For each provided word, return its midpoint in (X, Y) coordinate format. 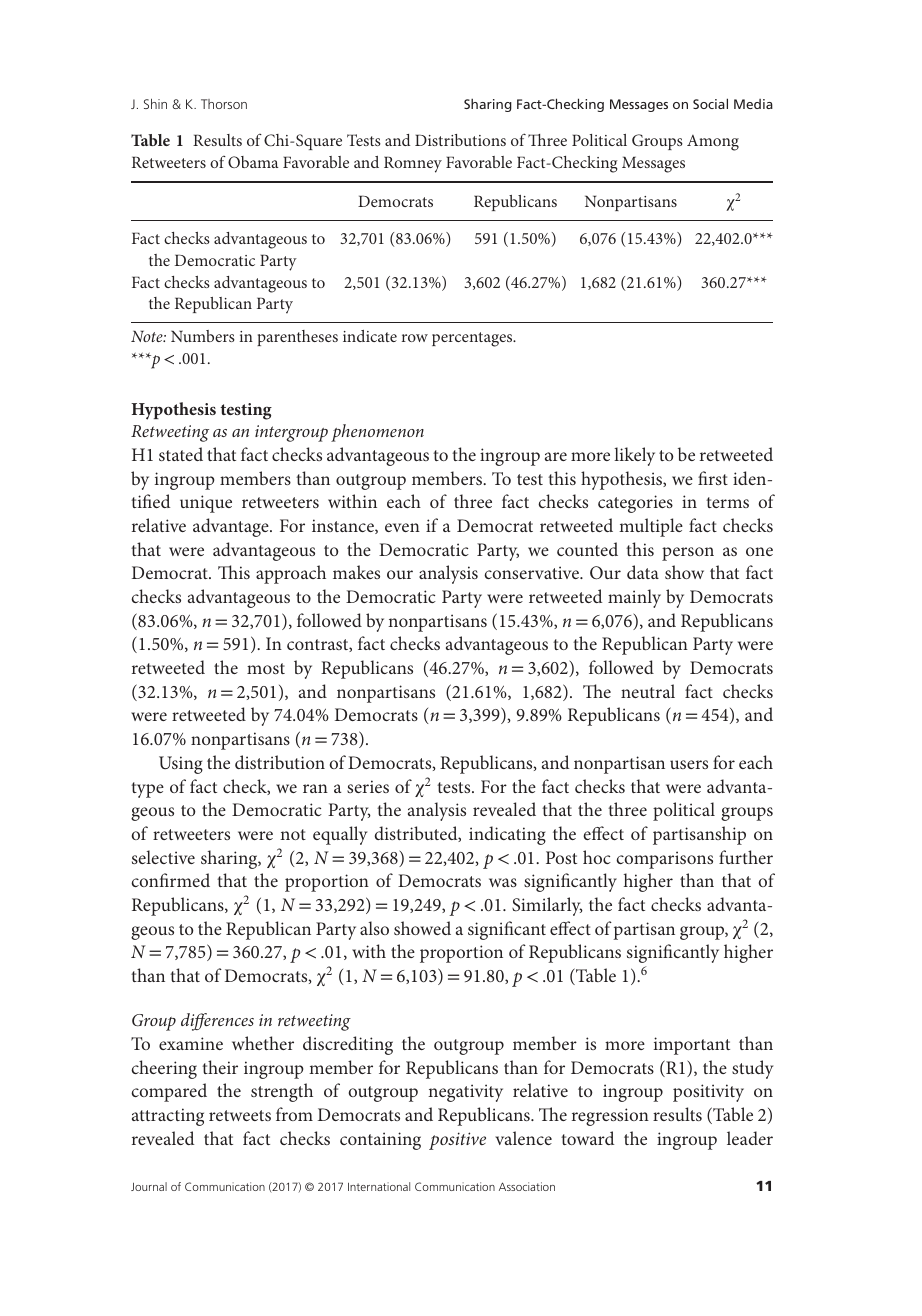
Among (713, 143)
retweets (240, 1115)
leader (750, 1138)
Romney (413, 164)
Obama (253, 162)
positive (457, 1141)
